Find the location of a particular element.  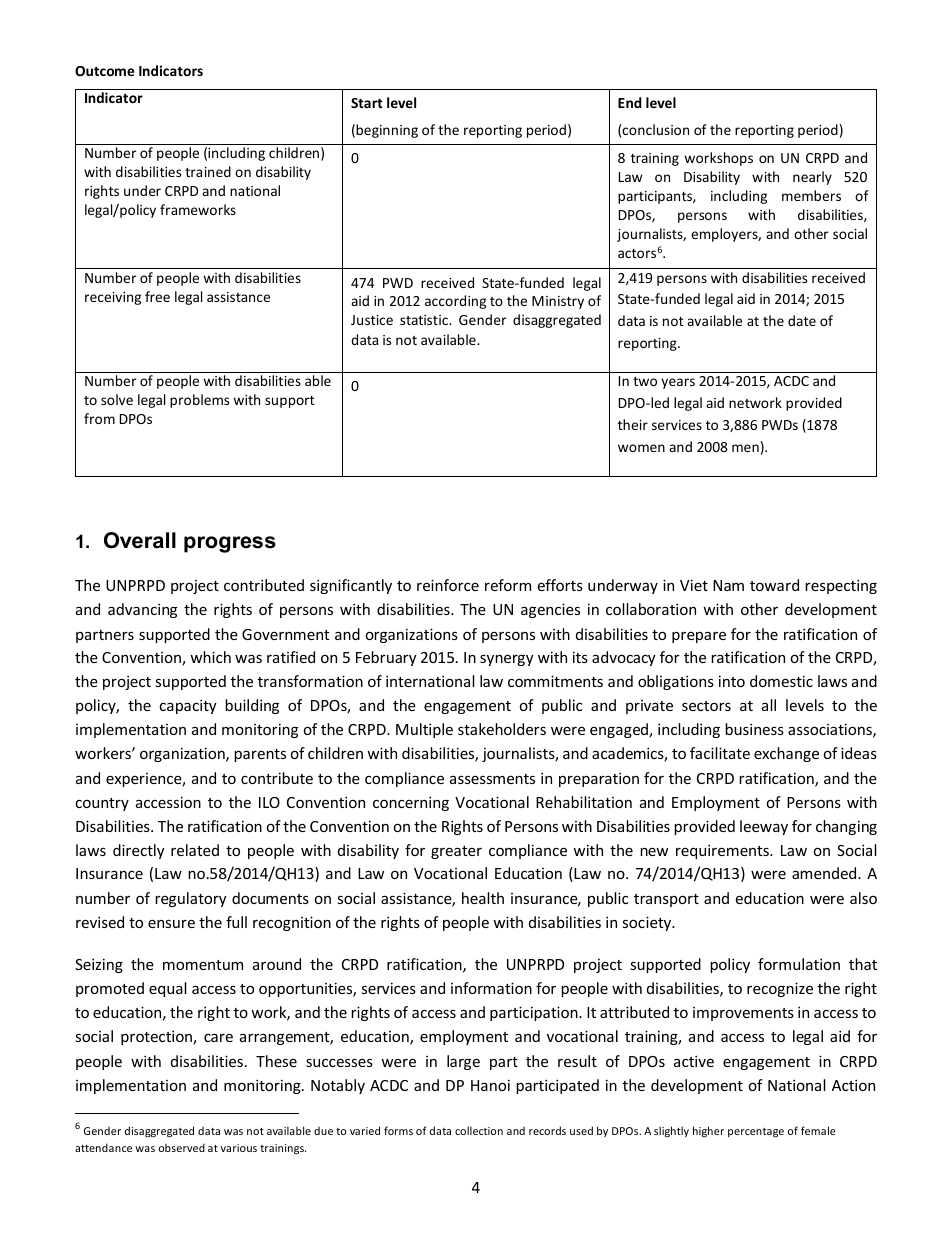

Outcome is located at coordinates (105, 71).
